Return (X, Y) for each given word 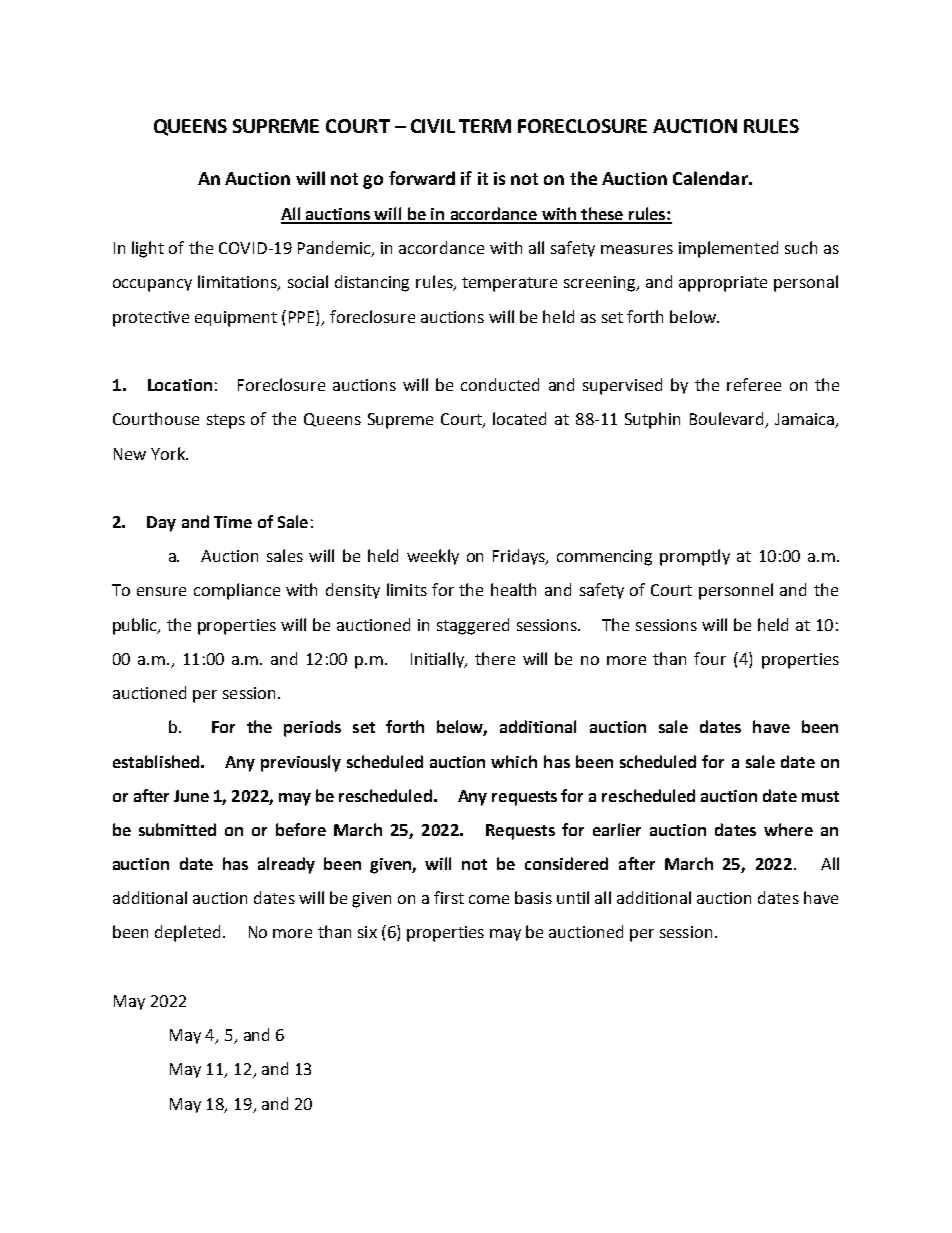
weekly (433, 557)
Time (233, 522)
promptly (695, 557)
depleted (187, 933)
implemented (728, 249)
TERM (485, 126)
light (148, 249)
